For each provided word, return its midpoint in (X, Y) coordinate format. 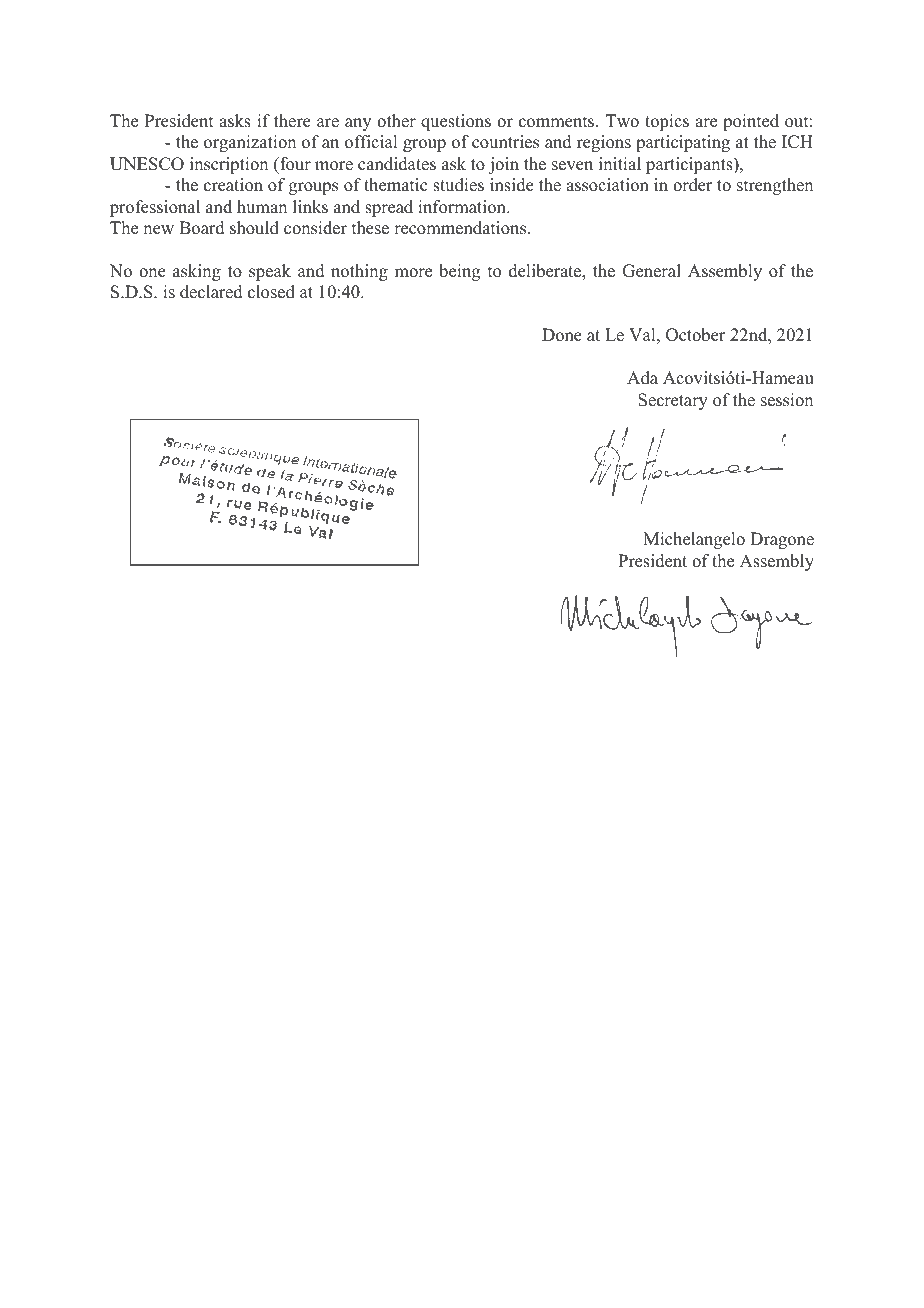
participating (683, 143)
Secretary (673, 401)
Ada (642, 378)
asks (235, 121)
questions (456, 122)
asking (197, 272)
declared (211, 292)
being (459, 272)
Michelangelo (694, 540)
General (651, 271)
